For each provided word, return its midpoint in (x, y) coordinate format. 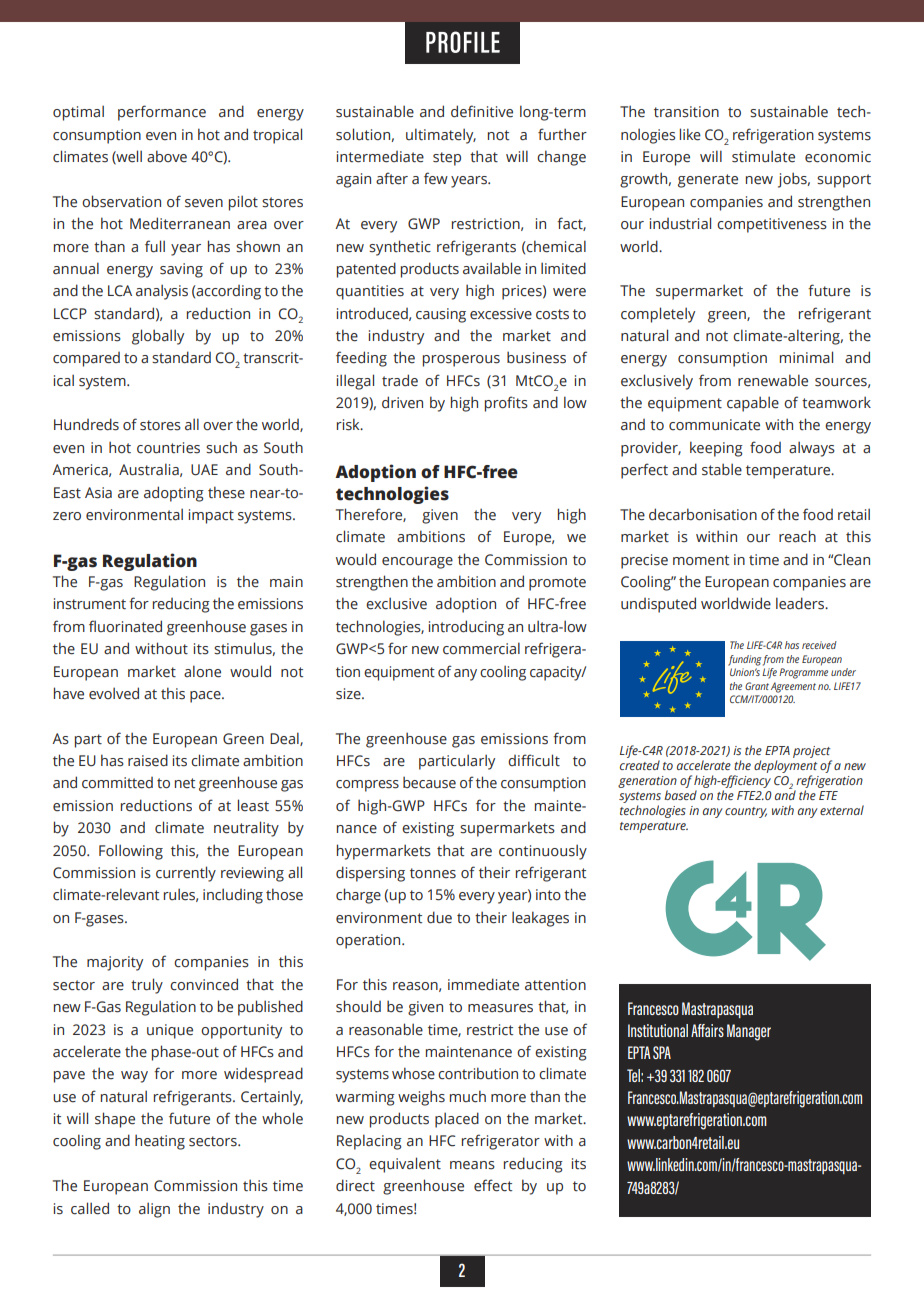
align (154, 1210)
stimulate (763, 156)
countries (168, 448)
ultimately (441, 136)
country (746, 812)
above (167, 156)
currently (186, 874)
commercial (481, 648)
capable (753, 404)
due (439, 917)
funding (745, 660)
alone (202, 671)
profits (506, 404)
